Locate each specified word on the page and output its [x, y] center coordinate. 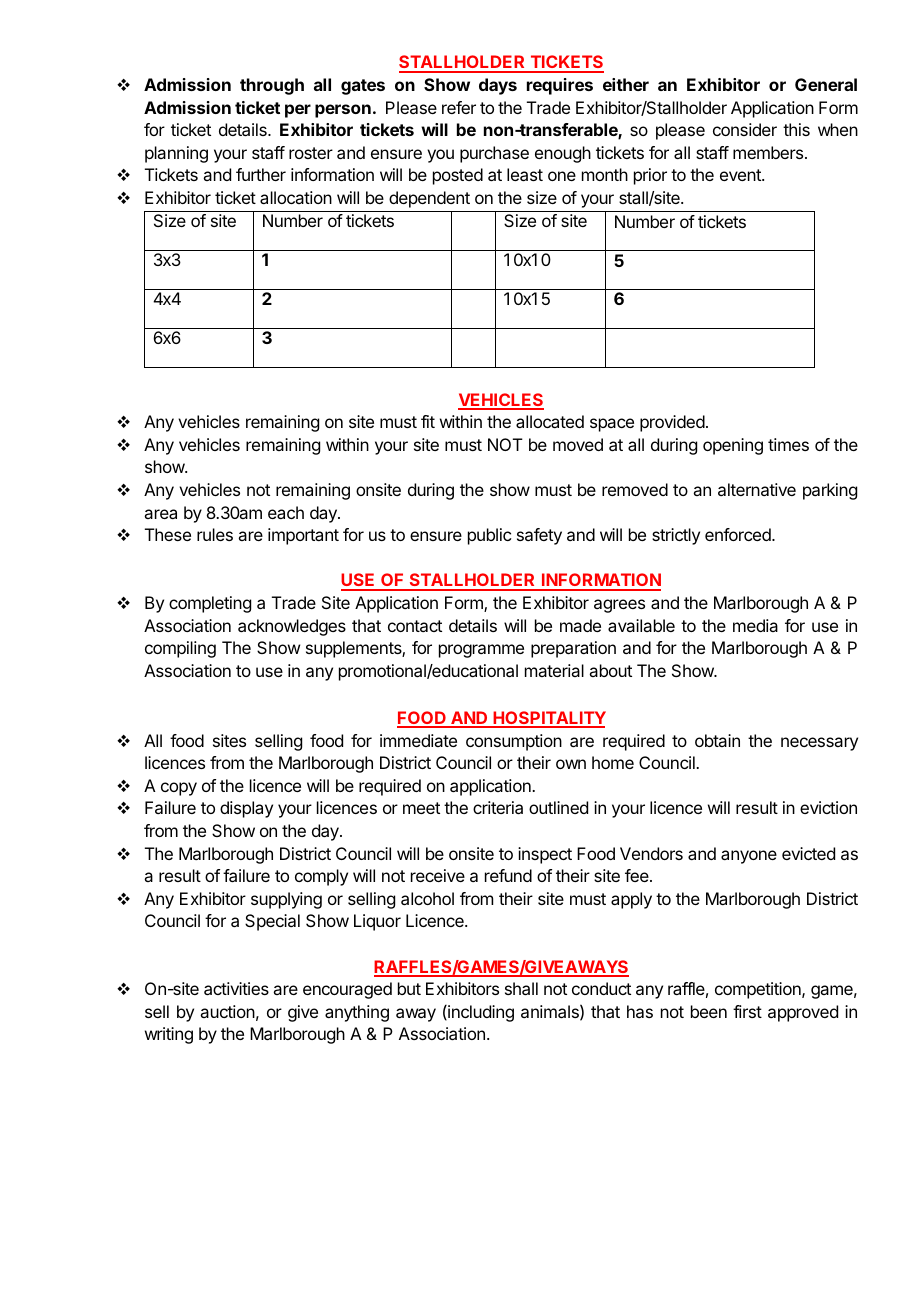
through [272, 86]
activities [236, 988]
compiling [180, 649]
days [498, 86]
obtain [717, 740]
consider [745, 129]
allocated [550, 421]
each [286, 512]
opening [733, 446]
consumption [514, 742]
